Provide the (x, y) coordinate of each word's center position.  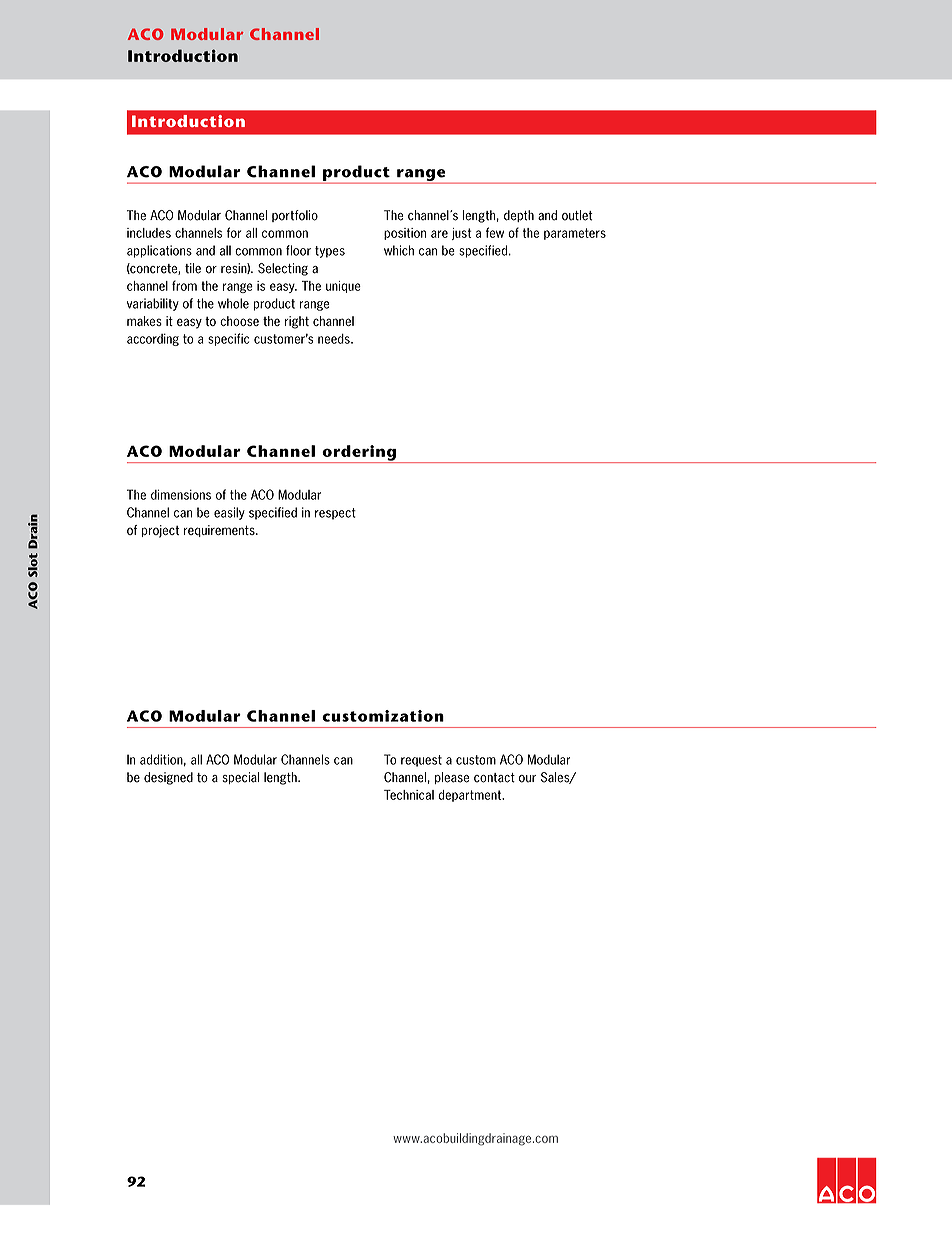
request (421, 761)
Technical (409, 795)
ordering (359, 454)
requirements (220, 531)
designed (168, 778)
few (495, 232)
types (330, 252)
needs (335, 339)
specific (228, 339)
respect (335, 514)
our (527, 779)
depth (519, 216)
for (234, 232)
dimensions (181, 494)
